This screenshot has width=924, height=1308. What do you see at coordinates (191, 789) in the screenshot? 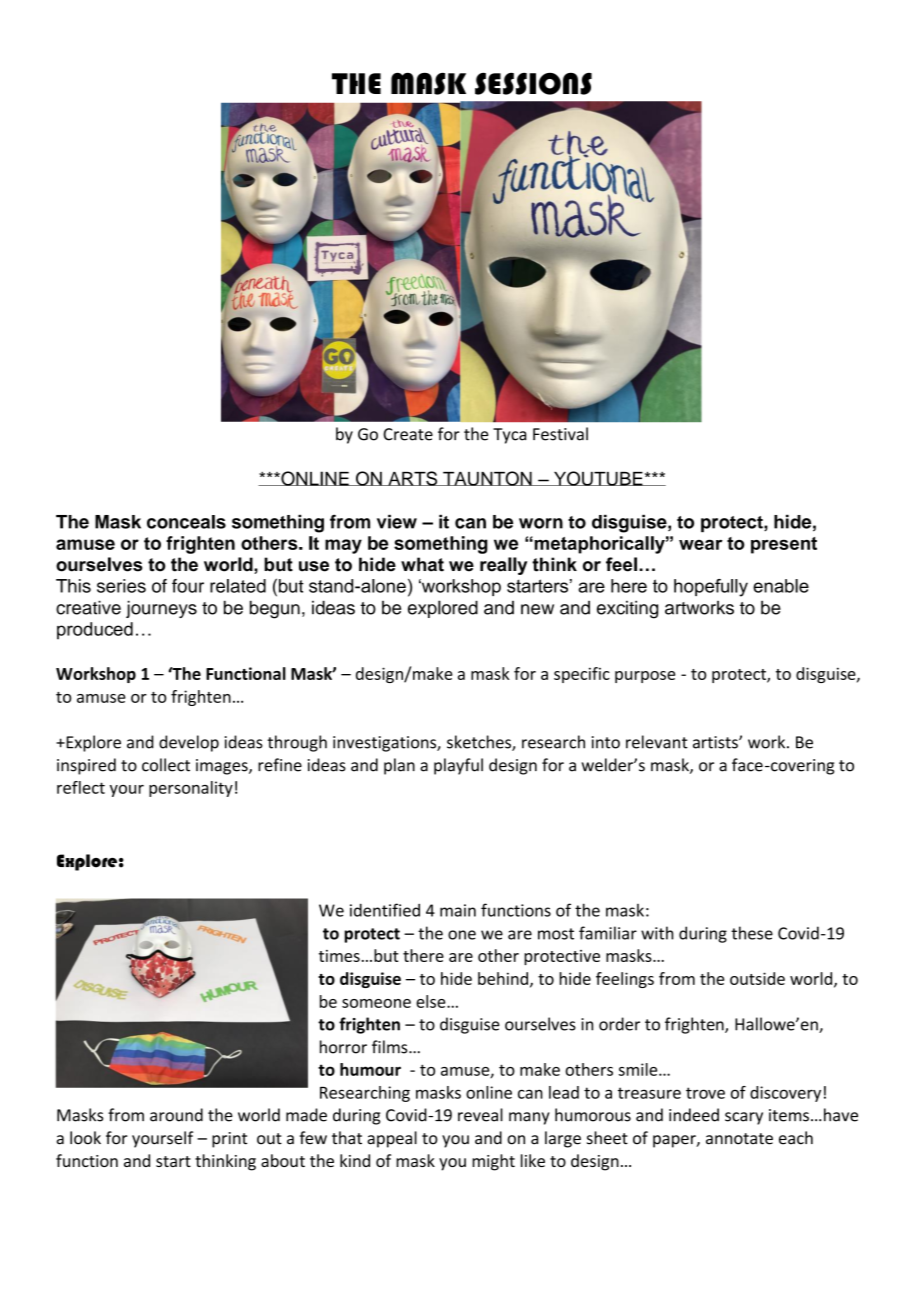
I see `personality` at bounding box center [191, 789].
